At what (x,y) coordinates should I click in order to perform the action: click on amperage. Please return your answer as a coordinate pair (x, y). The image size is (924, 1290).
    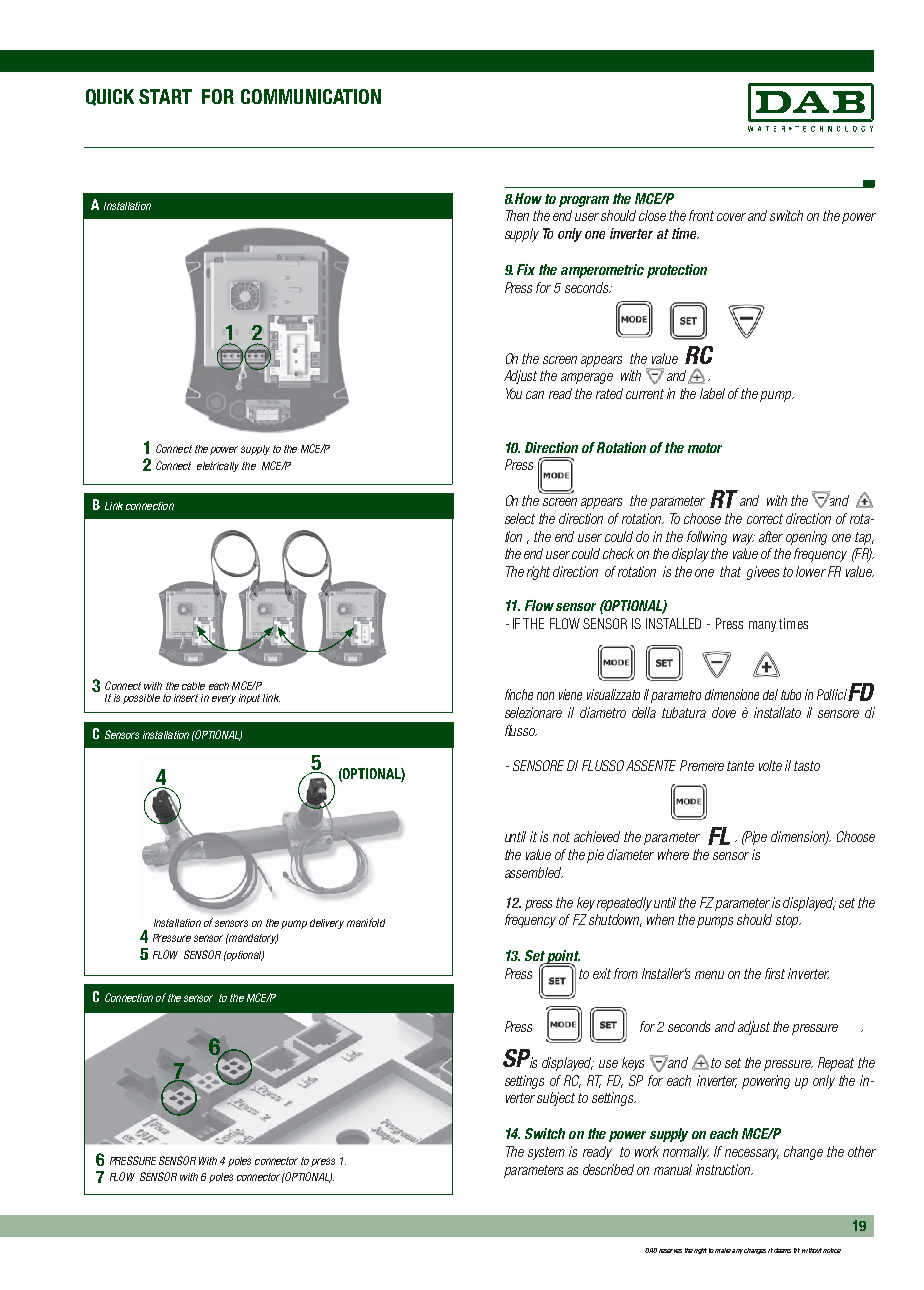
    Looking at the image, I should click on (587, 378).
